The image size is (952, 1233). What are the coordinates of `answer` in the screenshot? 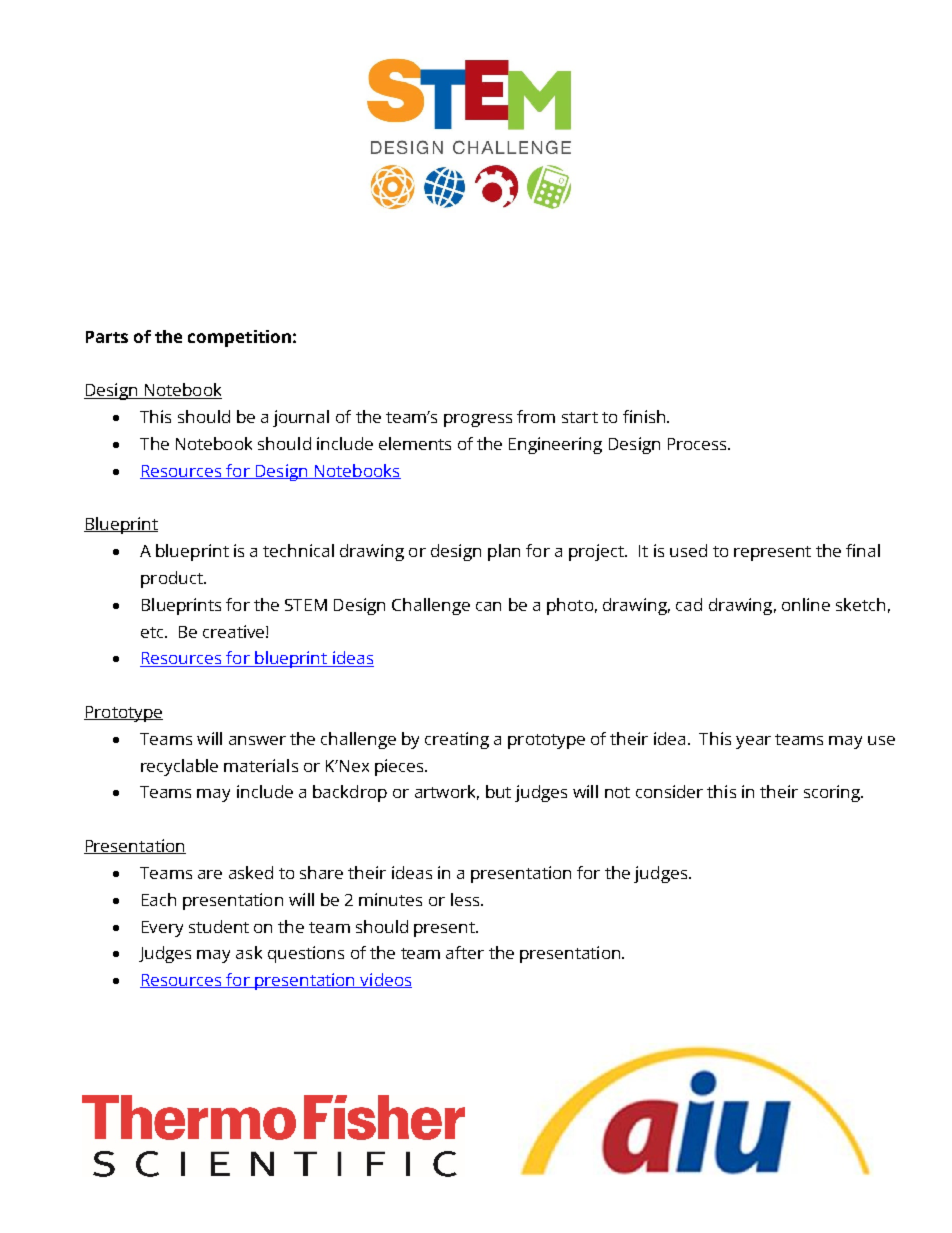 It's located at (257, 740).
